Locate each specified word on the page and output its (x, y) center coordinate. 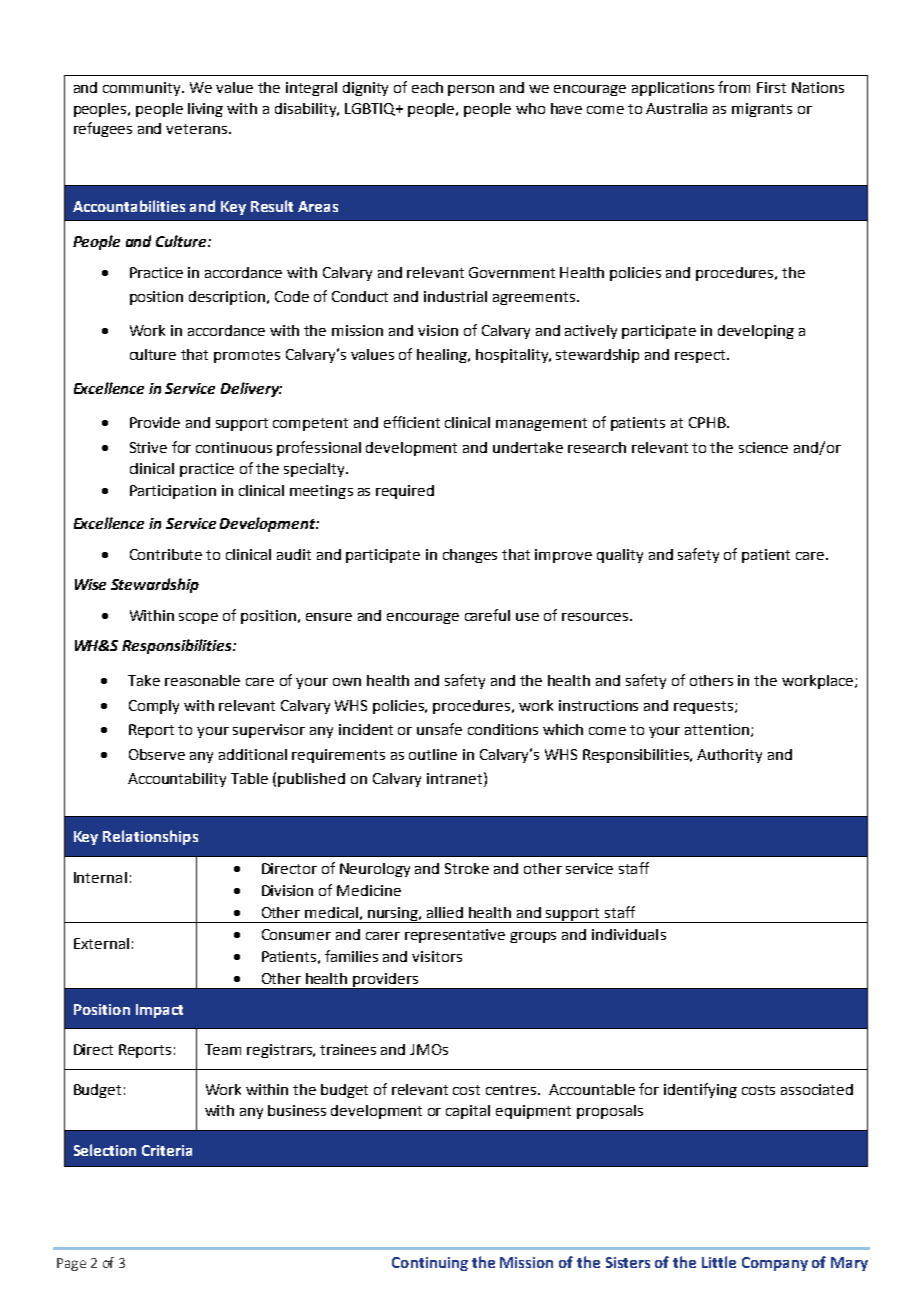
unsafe (439, 729)
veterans (196, 129)
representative (455, 936)
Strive (148, 447)
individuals (629, 934)
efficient (412, 422)
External (101, 943)
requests (703, 707)
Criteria (167, 1150)
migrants (762, 110)
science (763, 447)
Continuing (430, 1264)
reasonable (202, 680)
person (471, 90)
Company (775, 1264)
